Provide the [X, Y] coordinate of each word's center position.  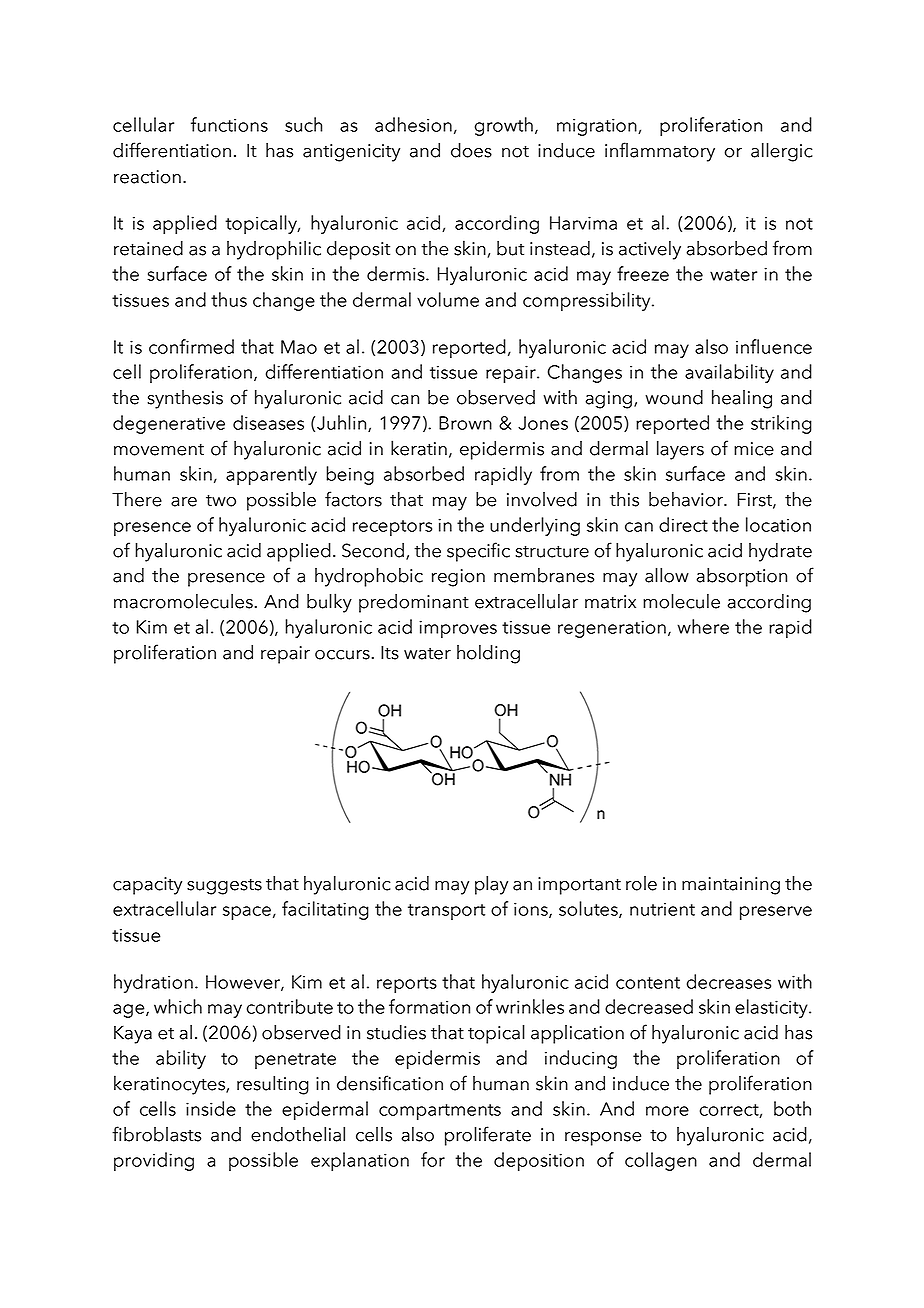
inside [211, 1108]
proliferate [488, 1136]
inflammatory [660, 152]
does [471, 150]
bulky [329, 603]
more [667, 1111]
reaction [147, 177]
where [703, 626]
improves [458, 629]
